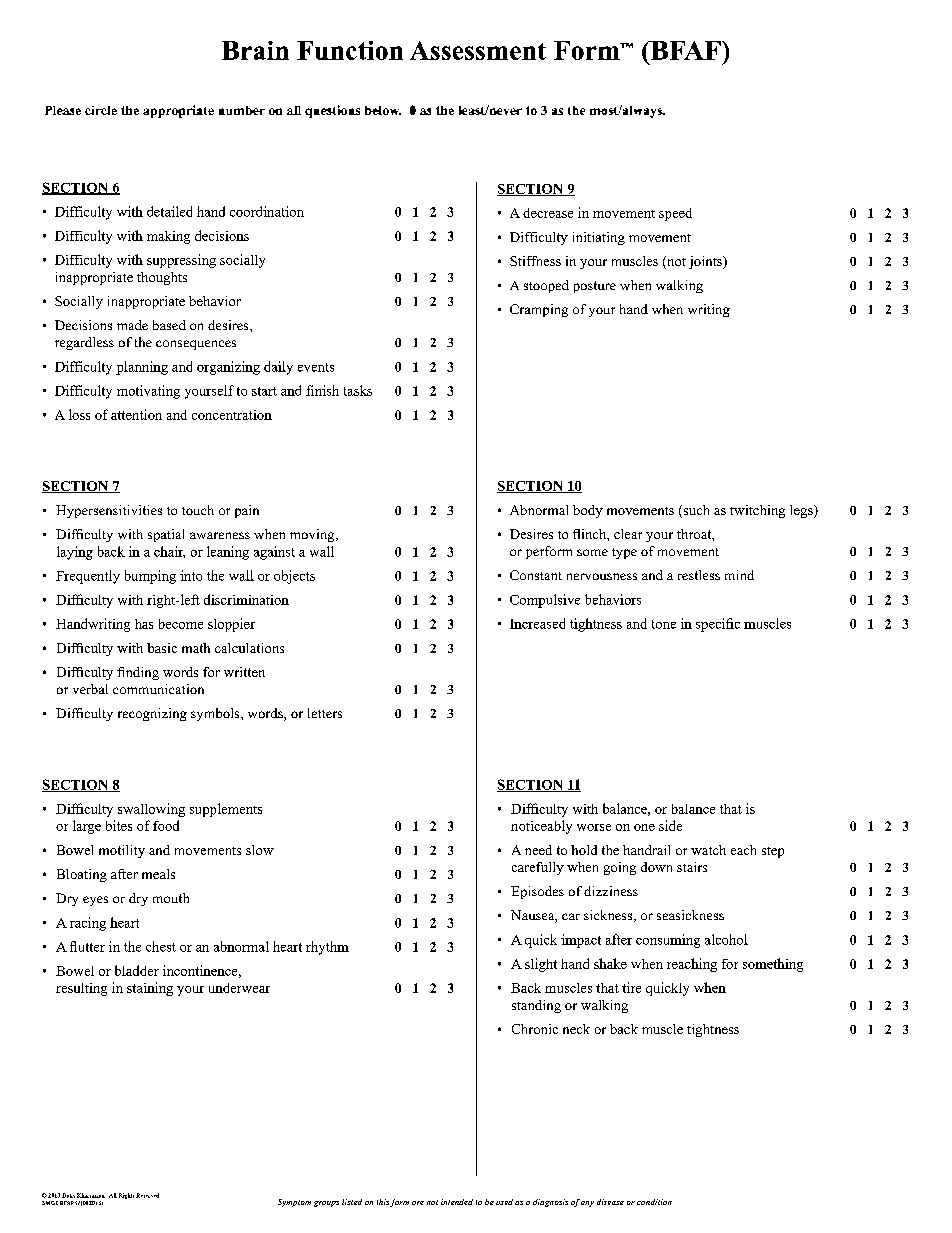 Image resolution: width=952 pixels, height=1233 pixels. What do you see at coordinates (255, 50) in the document?
I see `Brain` at bounding box center [255, 50].
